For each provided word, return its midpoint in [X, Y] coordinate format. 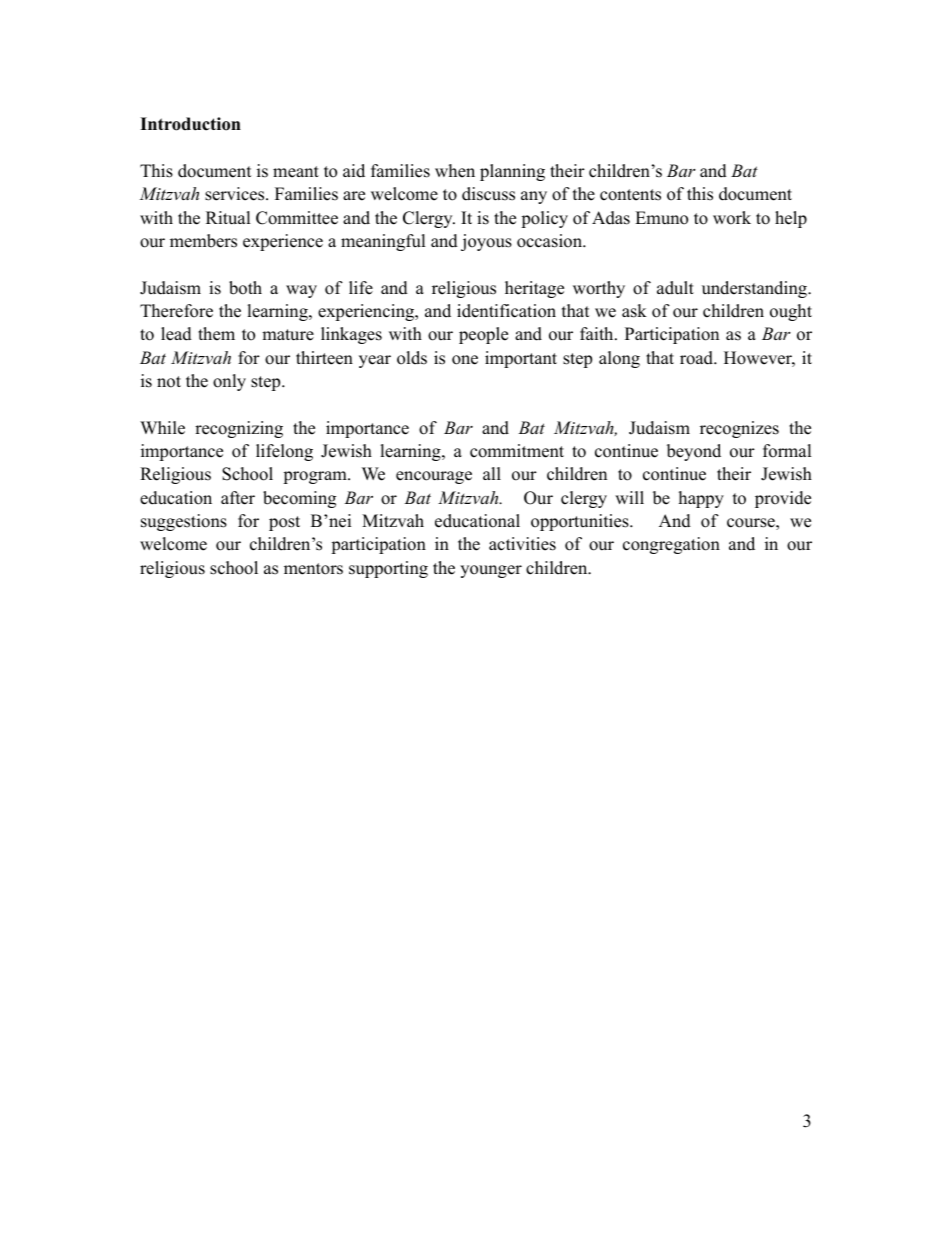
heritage [534, 289]
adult [675, 288]
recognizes [739, 429]
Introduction [190, 124]
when [455, 171]
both [245, 288]
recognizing [239, 429]
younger [491, 571]
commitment [517, 451]
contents [630, 195]
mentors [313, 569]
